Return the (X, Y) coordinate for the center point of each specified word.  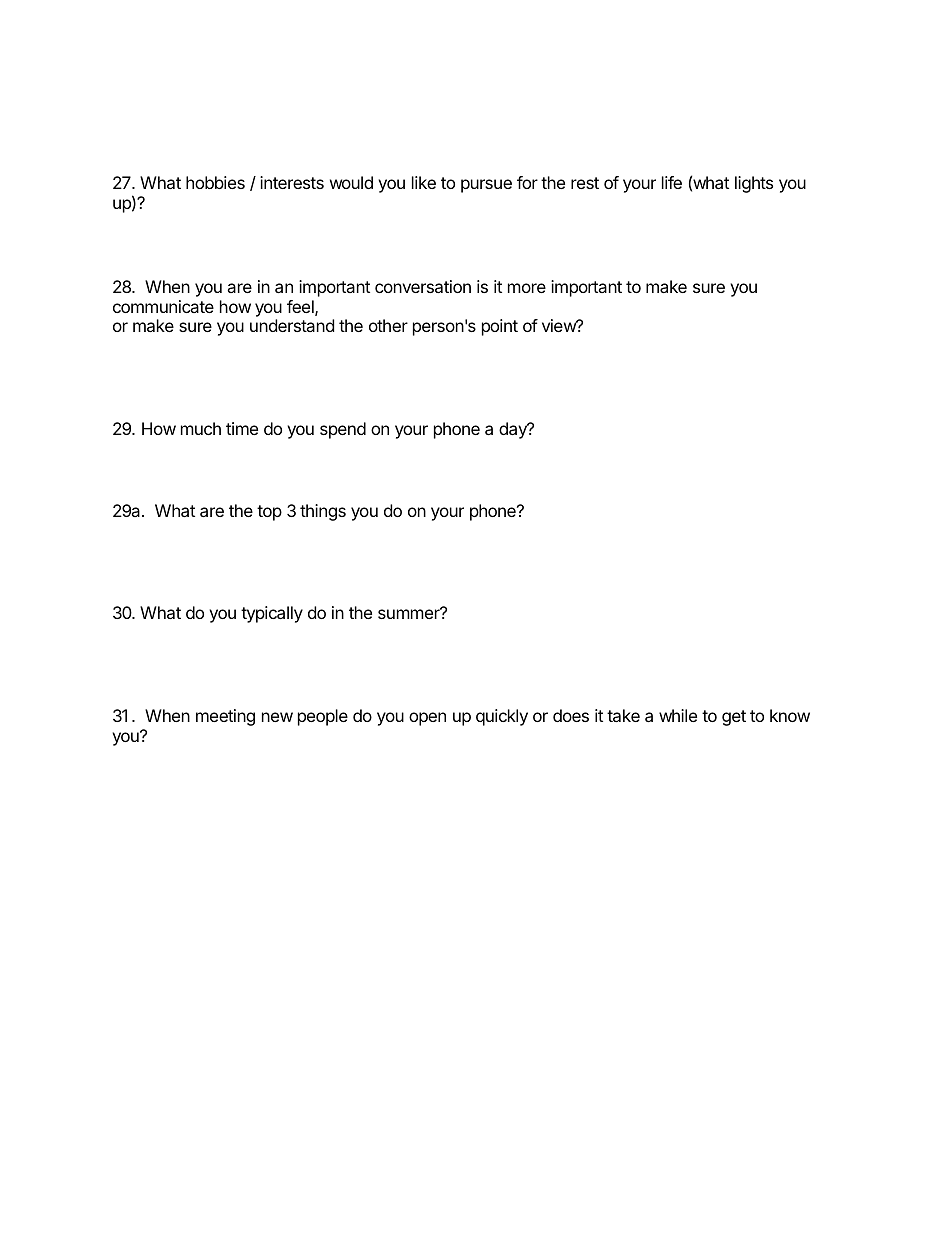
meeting (225, 717)
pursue (486, 186)
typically (272, 614)
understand (292, 325)
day (514, 430)
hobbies (215, 182)
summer (410, 613)
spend (343, 430)
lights (754, 184)
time (242, 428)
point (500, 327)
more (527, 288)
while (678, 715)
